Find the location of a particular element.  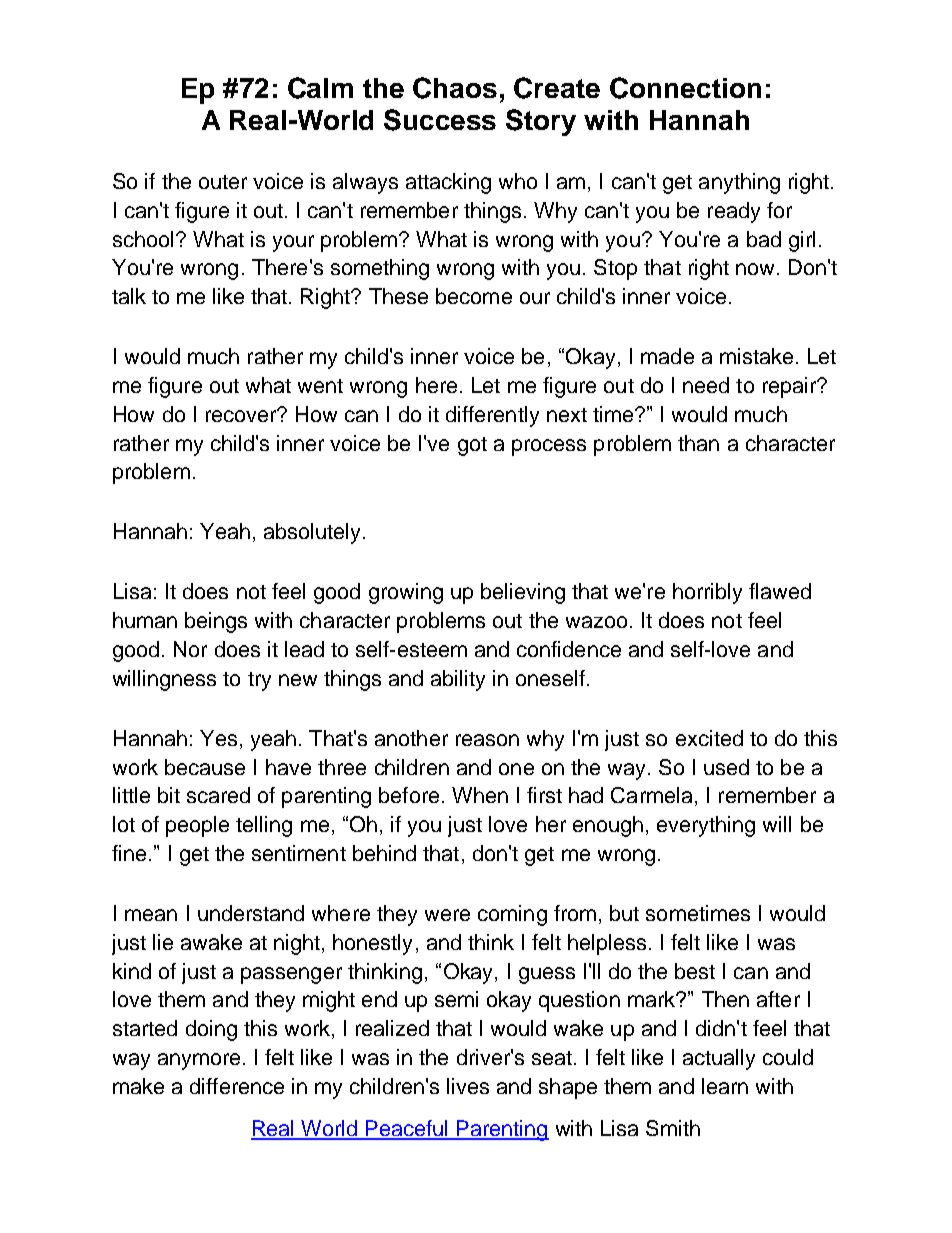

outer is located at coordinates (223, 182).
